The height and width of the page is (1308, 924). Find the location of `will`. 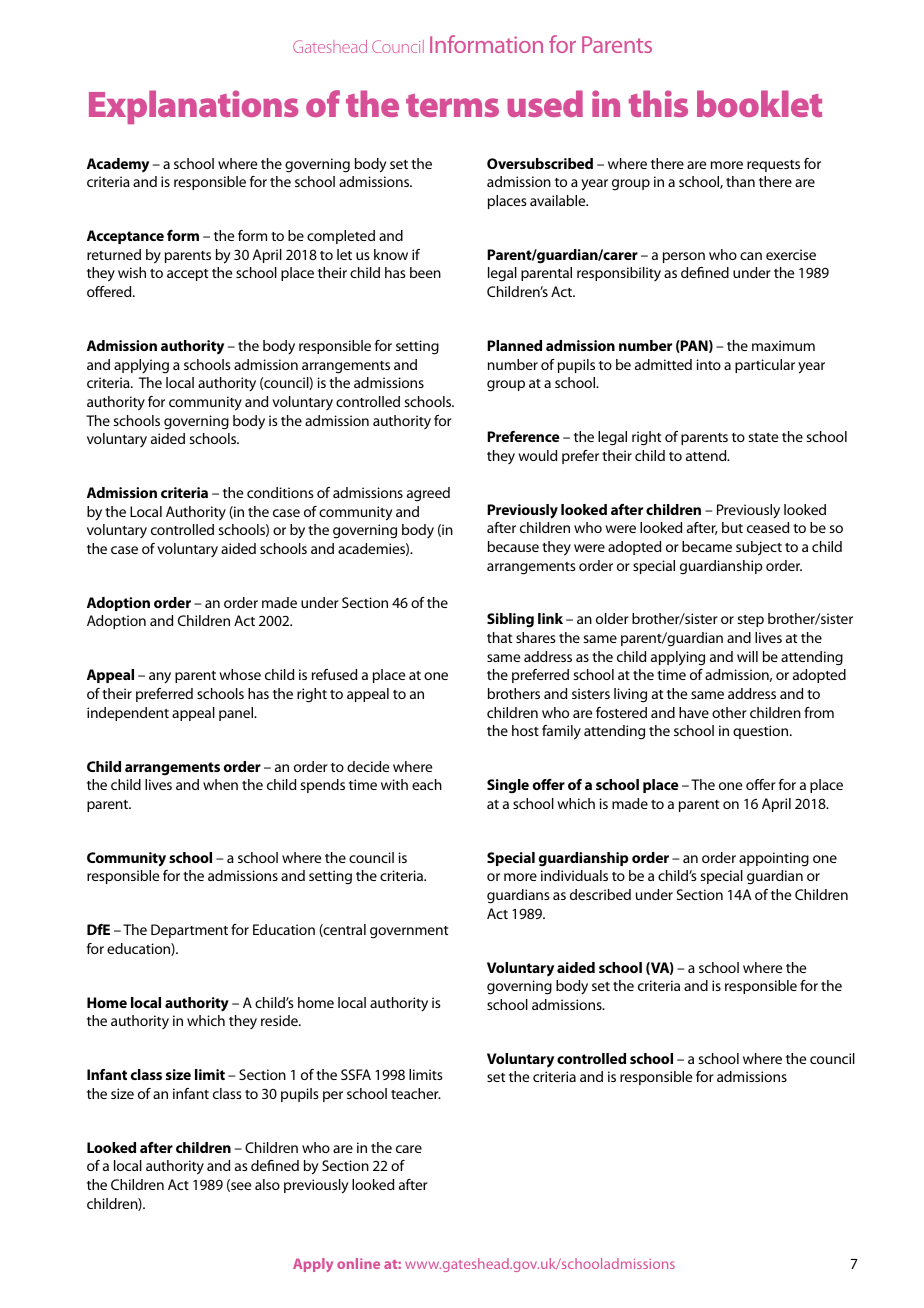

will is located at coordinates (747, 656).
